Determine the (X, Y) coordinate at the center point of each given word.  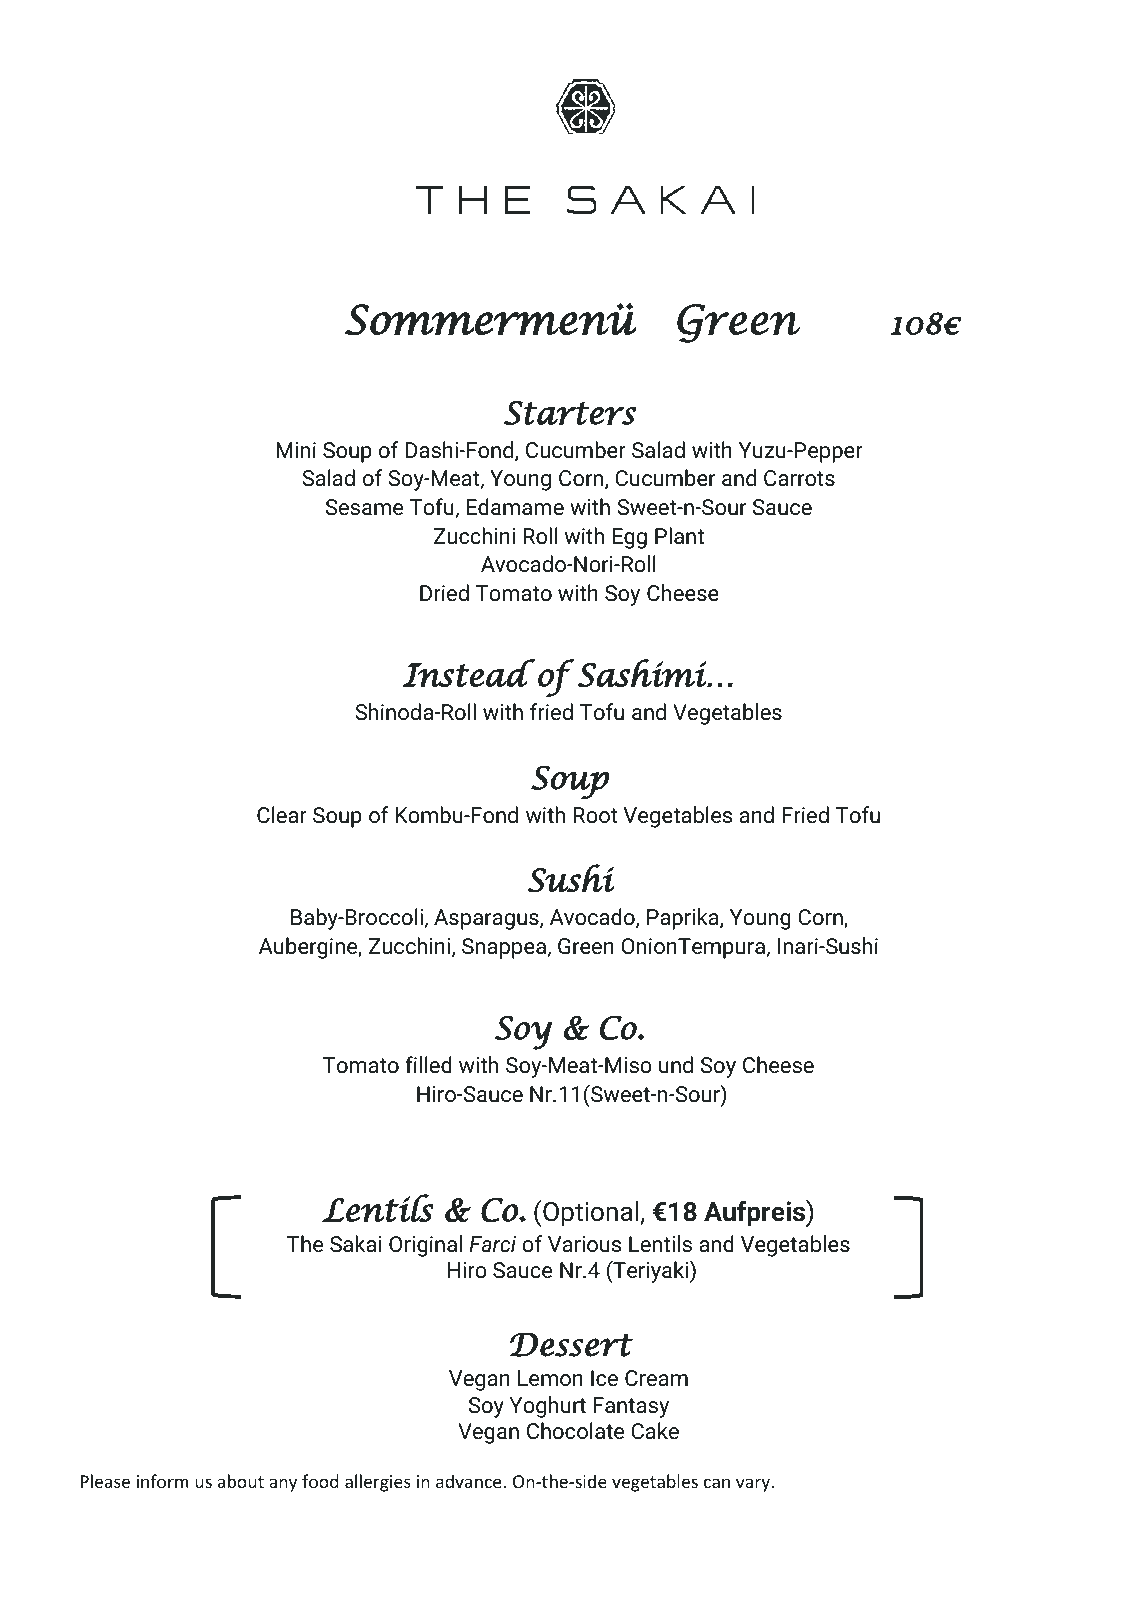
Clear (282, 815)
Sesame (364, 507)
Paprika (684, 919)
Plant (679, 536)
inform (162, 1481)
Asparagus (487, 919)
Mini (296, 450)
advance (470, 1481)
